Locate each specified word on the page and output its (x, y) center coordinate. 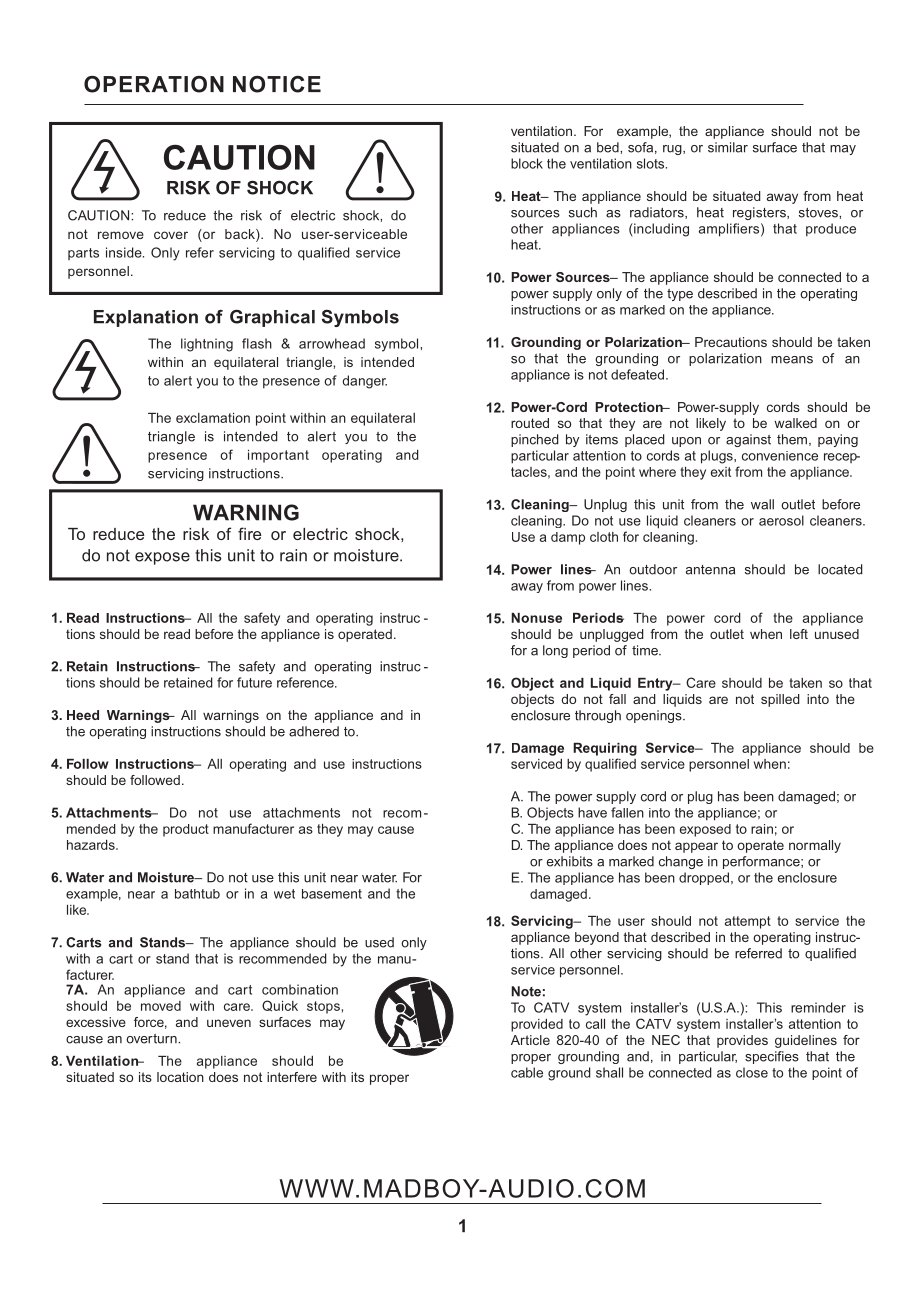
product (186, 830)
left (799, 634)
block (527, 163)
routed (530, 423)
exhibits (570, 861)
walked (795, 423)
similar (728, 147)
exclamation (213, 418)
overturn (152, 1039)
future (254, 682)
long (555, 651)
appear (696, 847)
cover (171, 235)
